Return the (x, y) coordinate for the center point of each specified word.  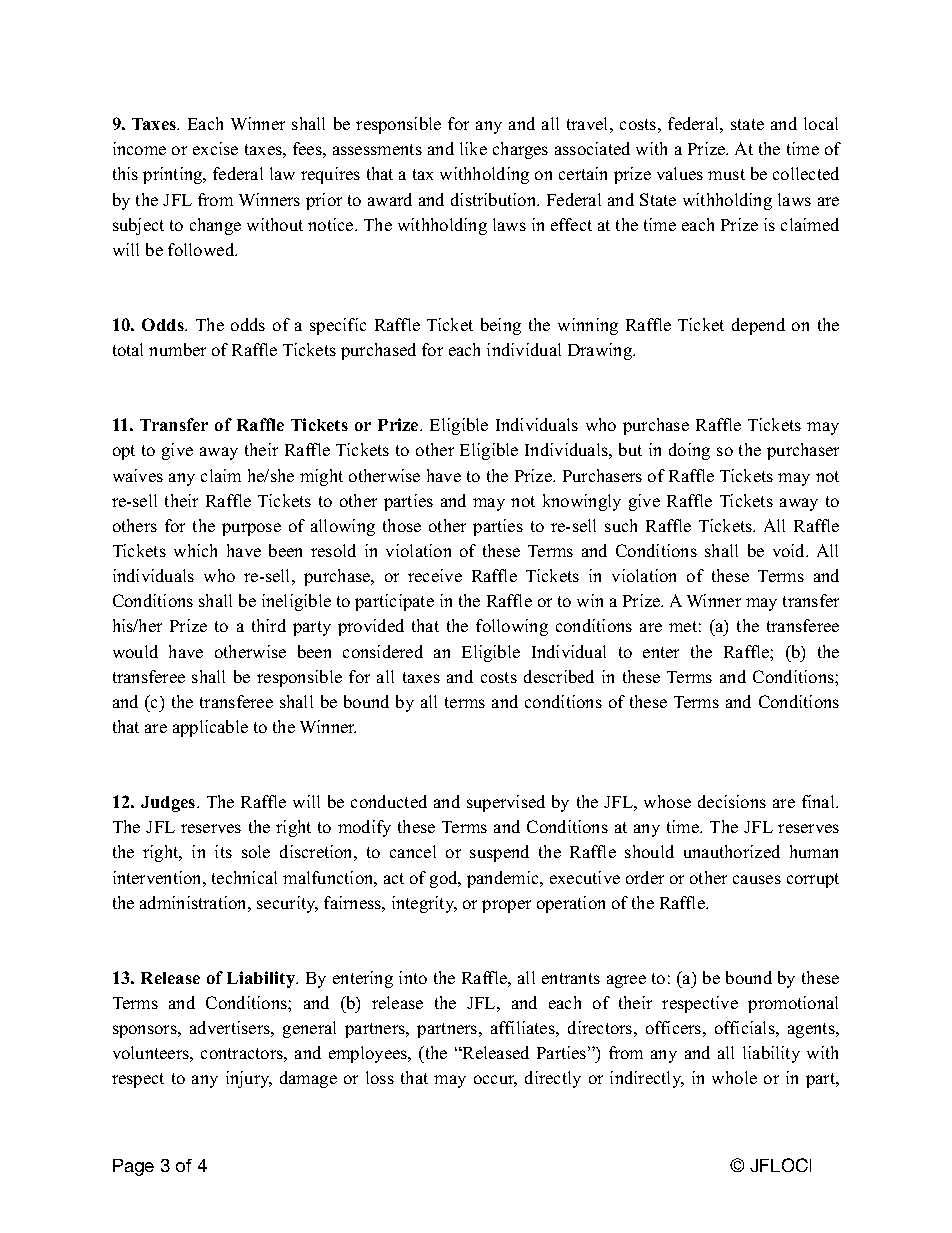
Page (133, 1167)
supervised (506, 803)
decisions (732, 801)
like (473, 148)
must (726, 174)
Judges (169, 804)
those (402, 525)
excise (215, 148)
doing (689, 451)
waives (138, 475)
